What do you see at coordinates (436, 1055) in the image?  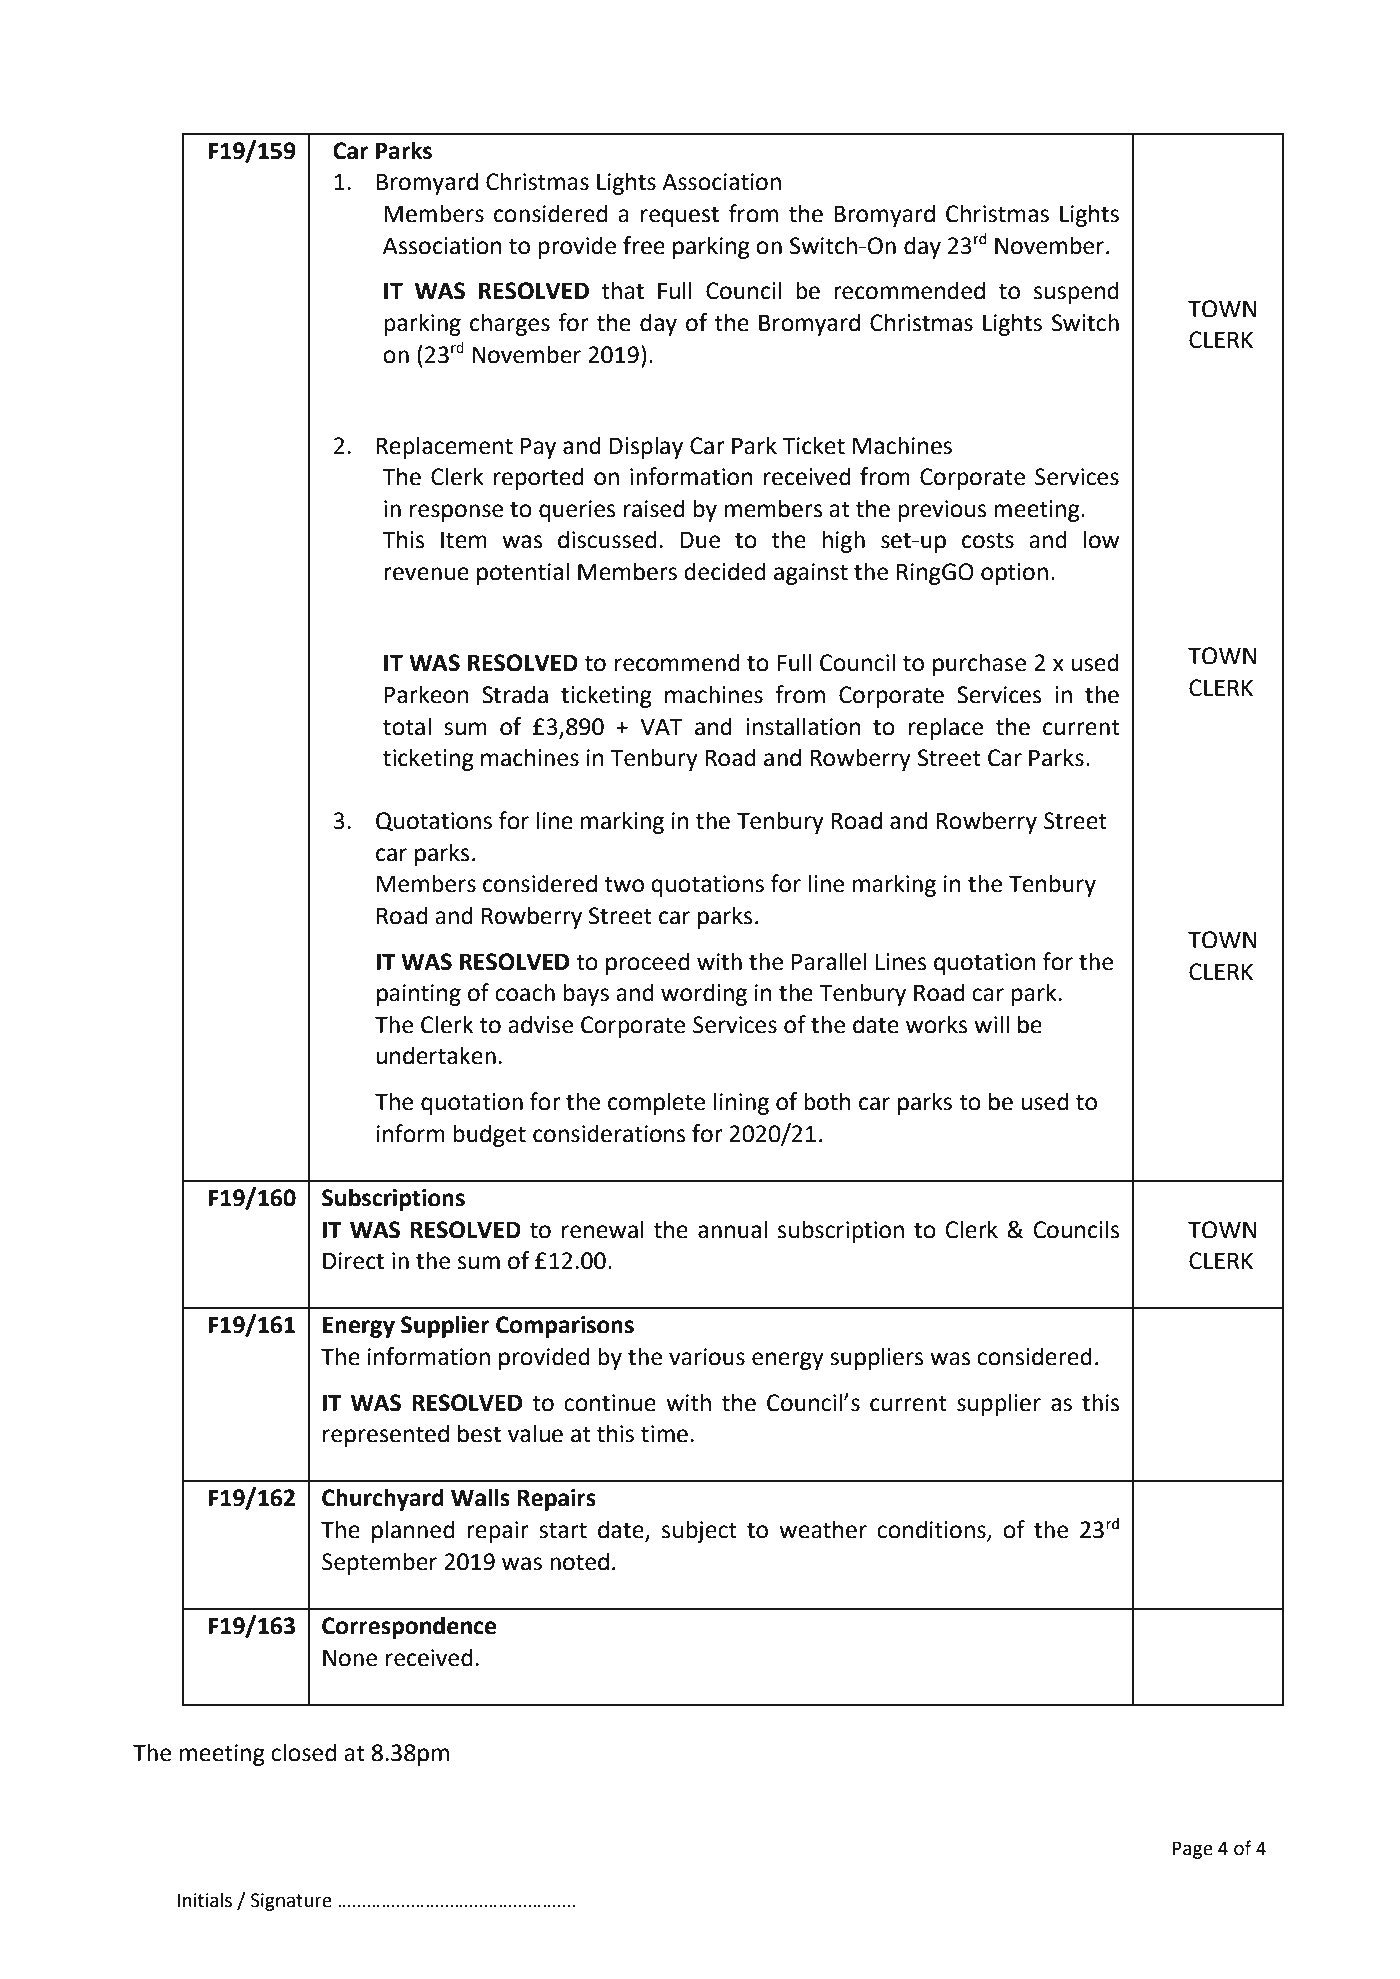 I see `undertaken` at bounding box center [436, 1055].
